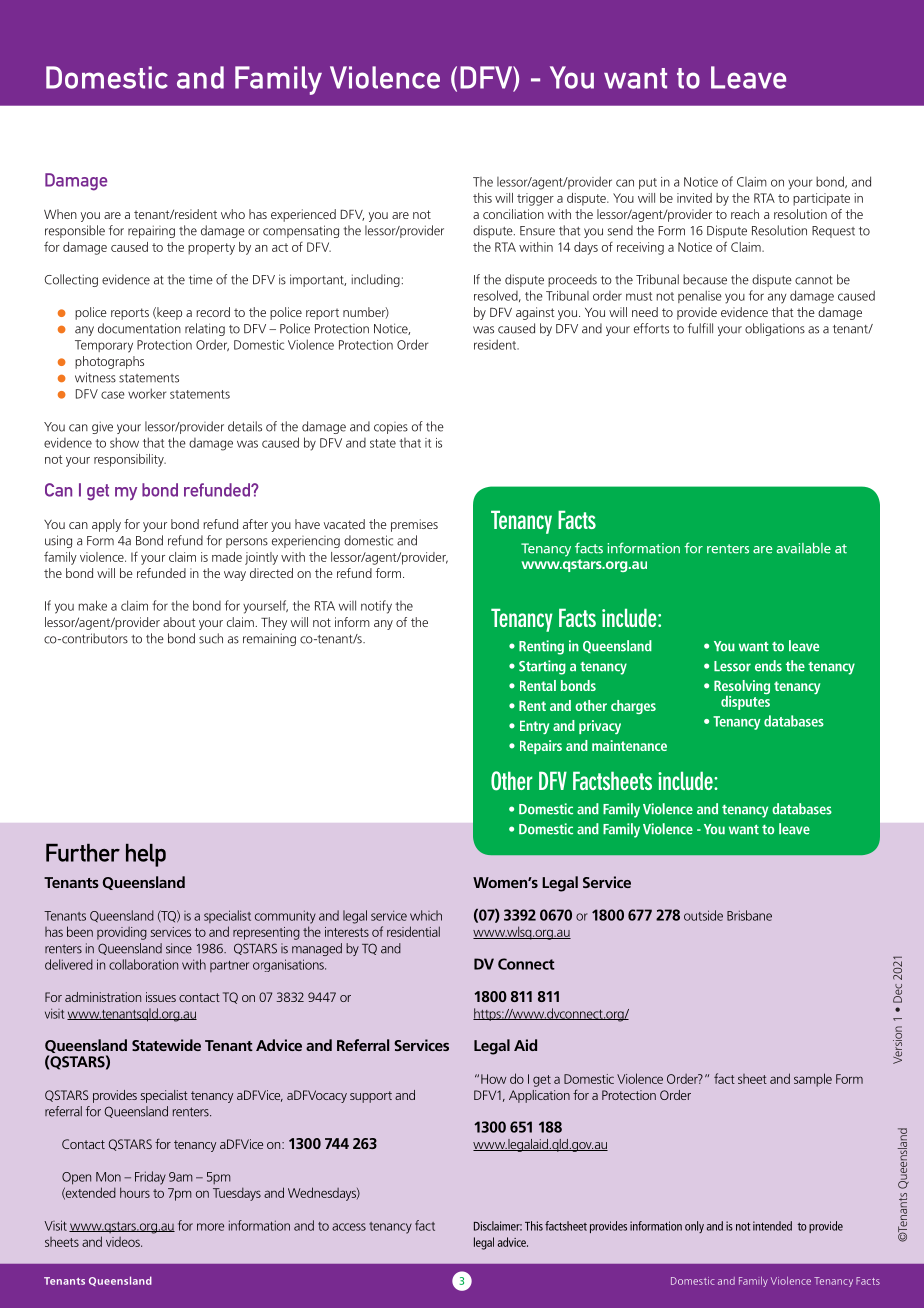 The width and height of the page is (924, 1308). I want to click on premises, so click(414, 525).
